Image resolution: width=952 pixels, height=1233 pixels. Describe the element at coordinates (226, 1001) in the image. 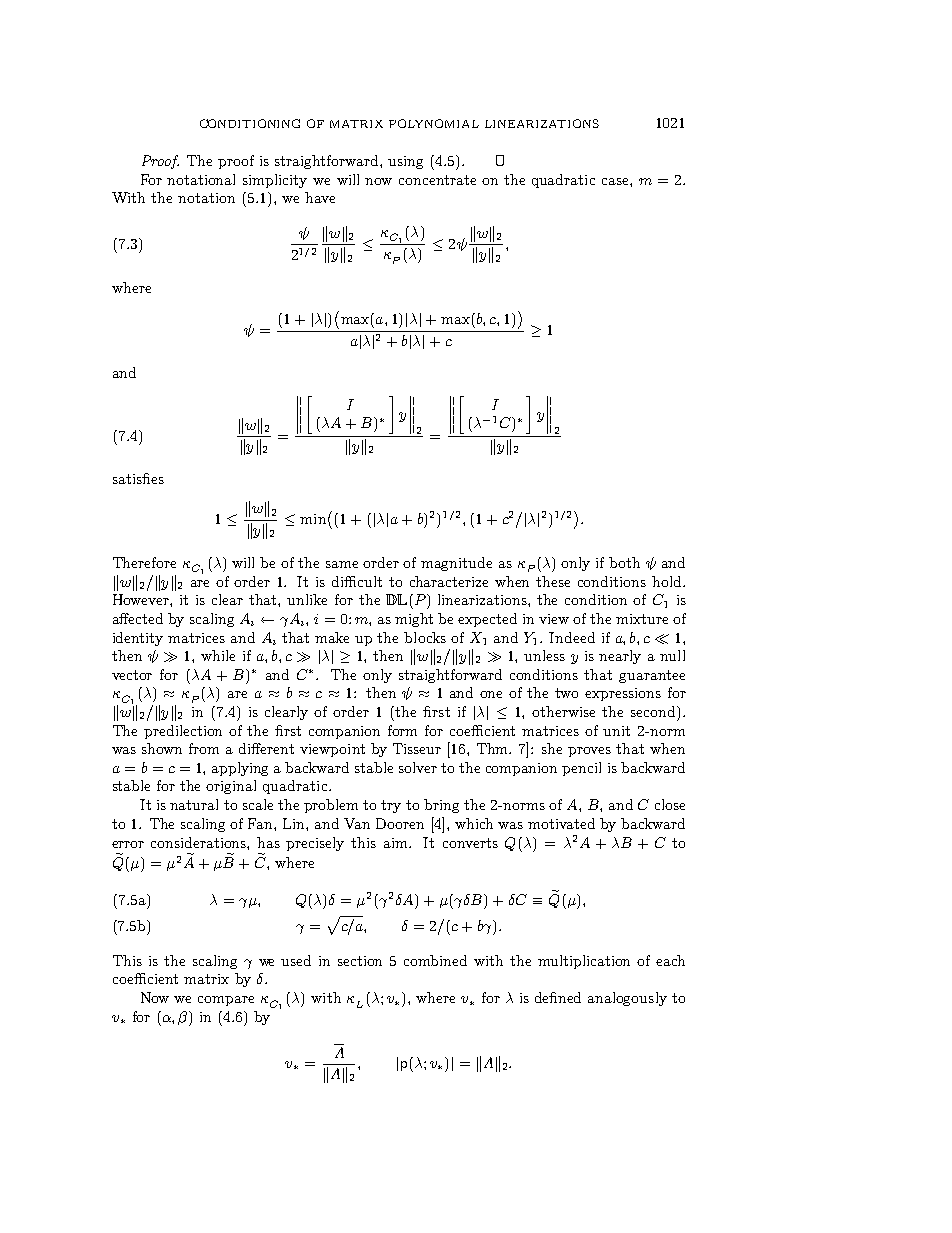

I see `compare` at that location.
